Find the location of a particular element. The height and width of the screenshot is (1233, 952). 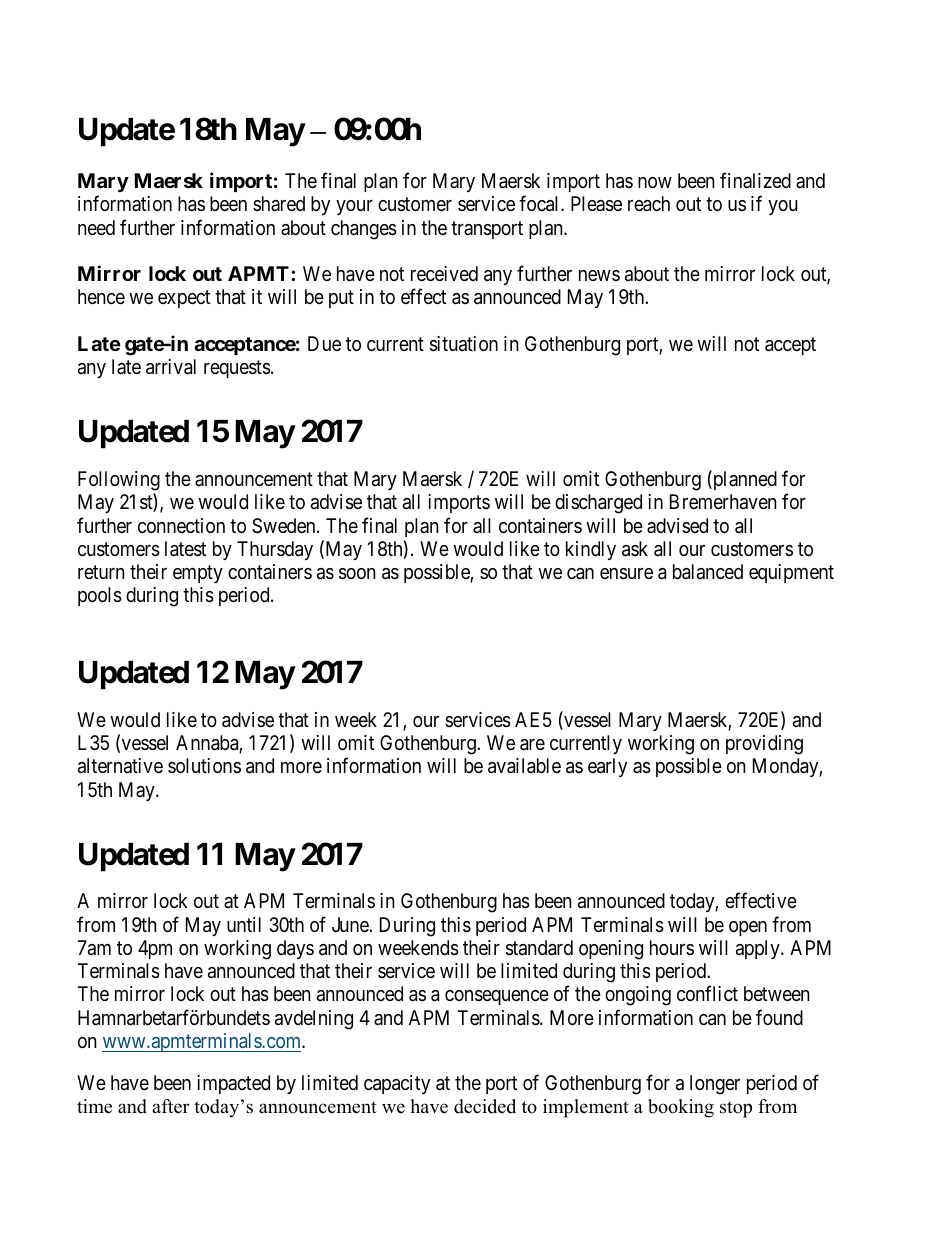

reach is located at coordinates (649, 204).
